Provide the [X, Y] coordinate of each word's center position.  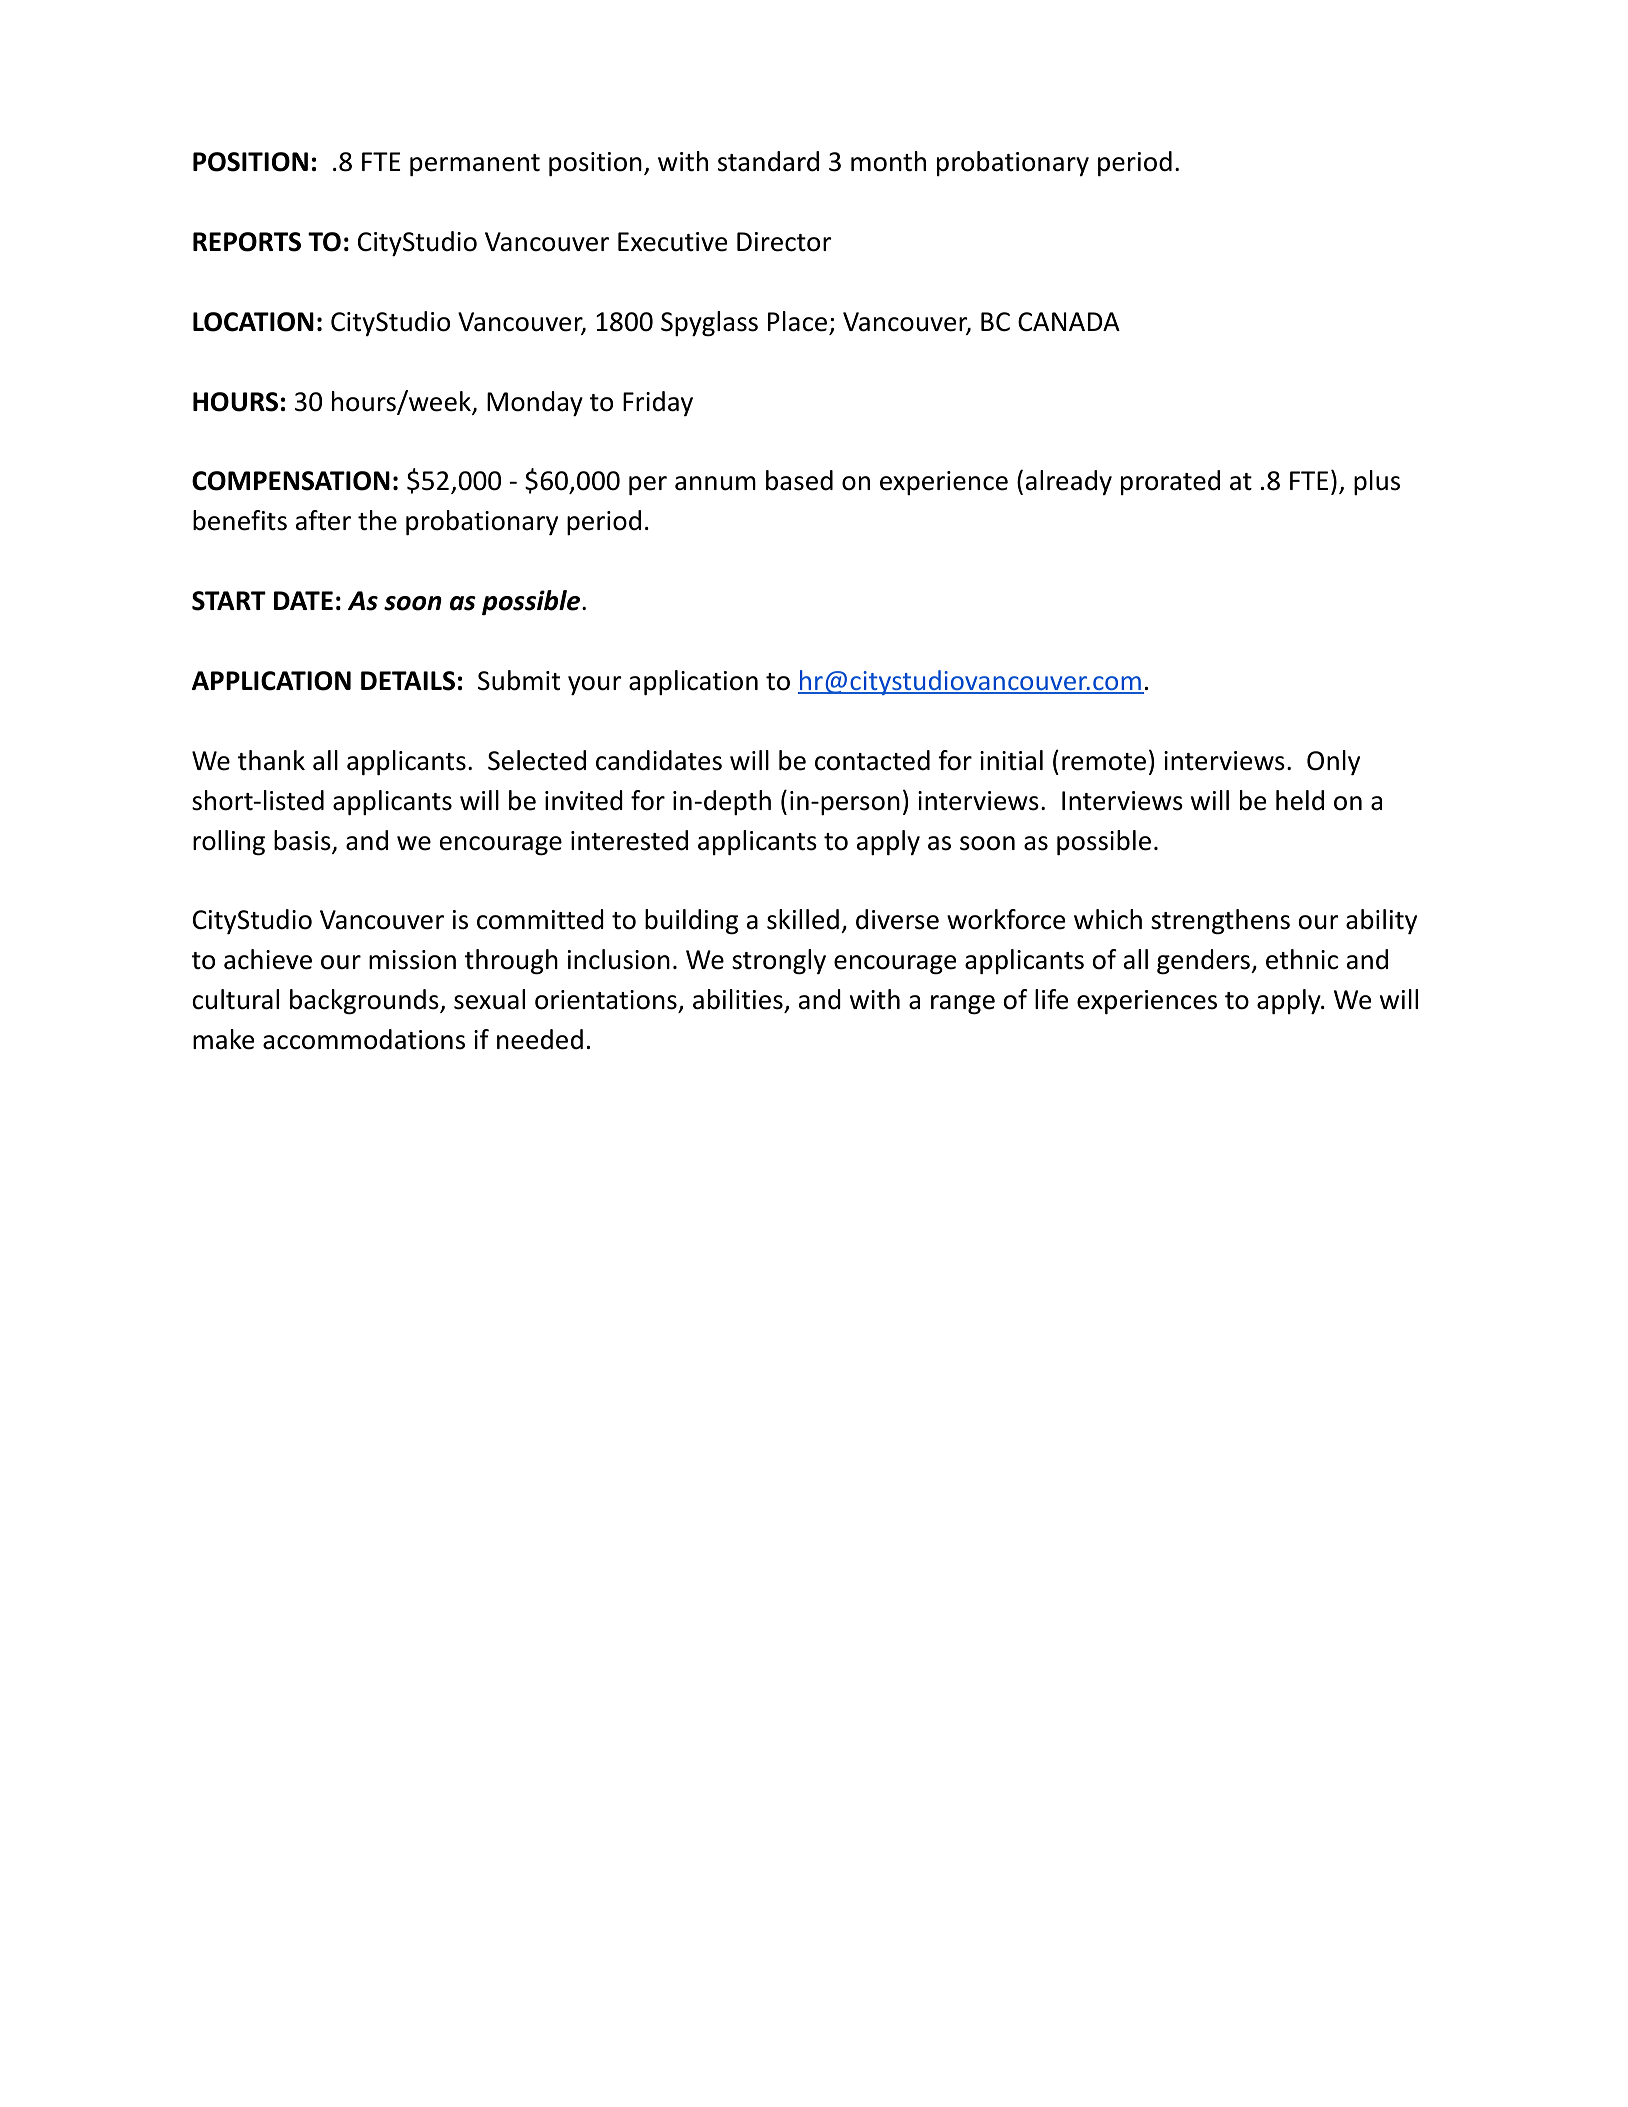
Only [1333, 762]
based [799, 480]
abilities [738, 999]
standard [768, 161]
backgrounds [365, 1002]
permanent [475, 165]
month [888, 161]
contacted [872, 760]
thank [271, 760]
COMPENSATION [291, 481]
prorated [1170, 482]
